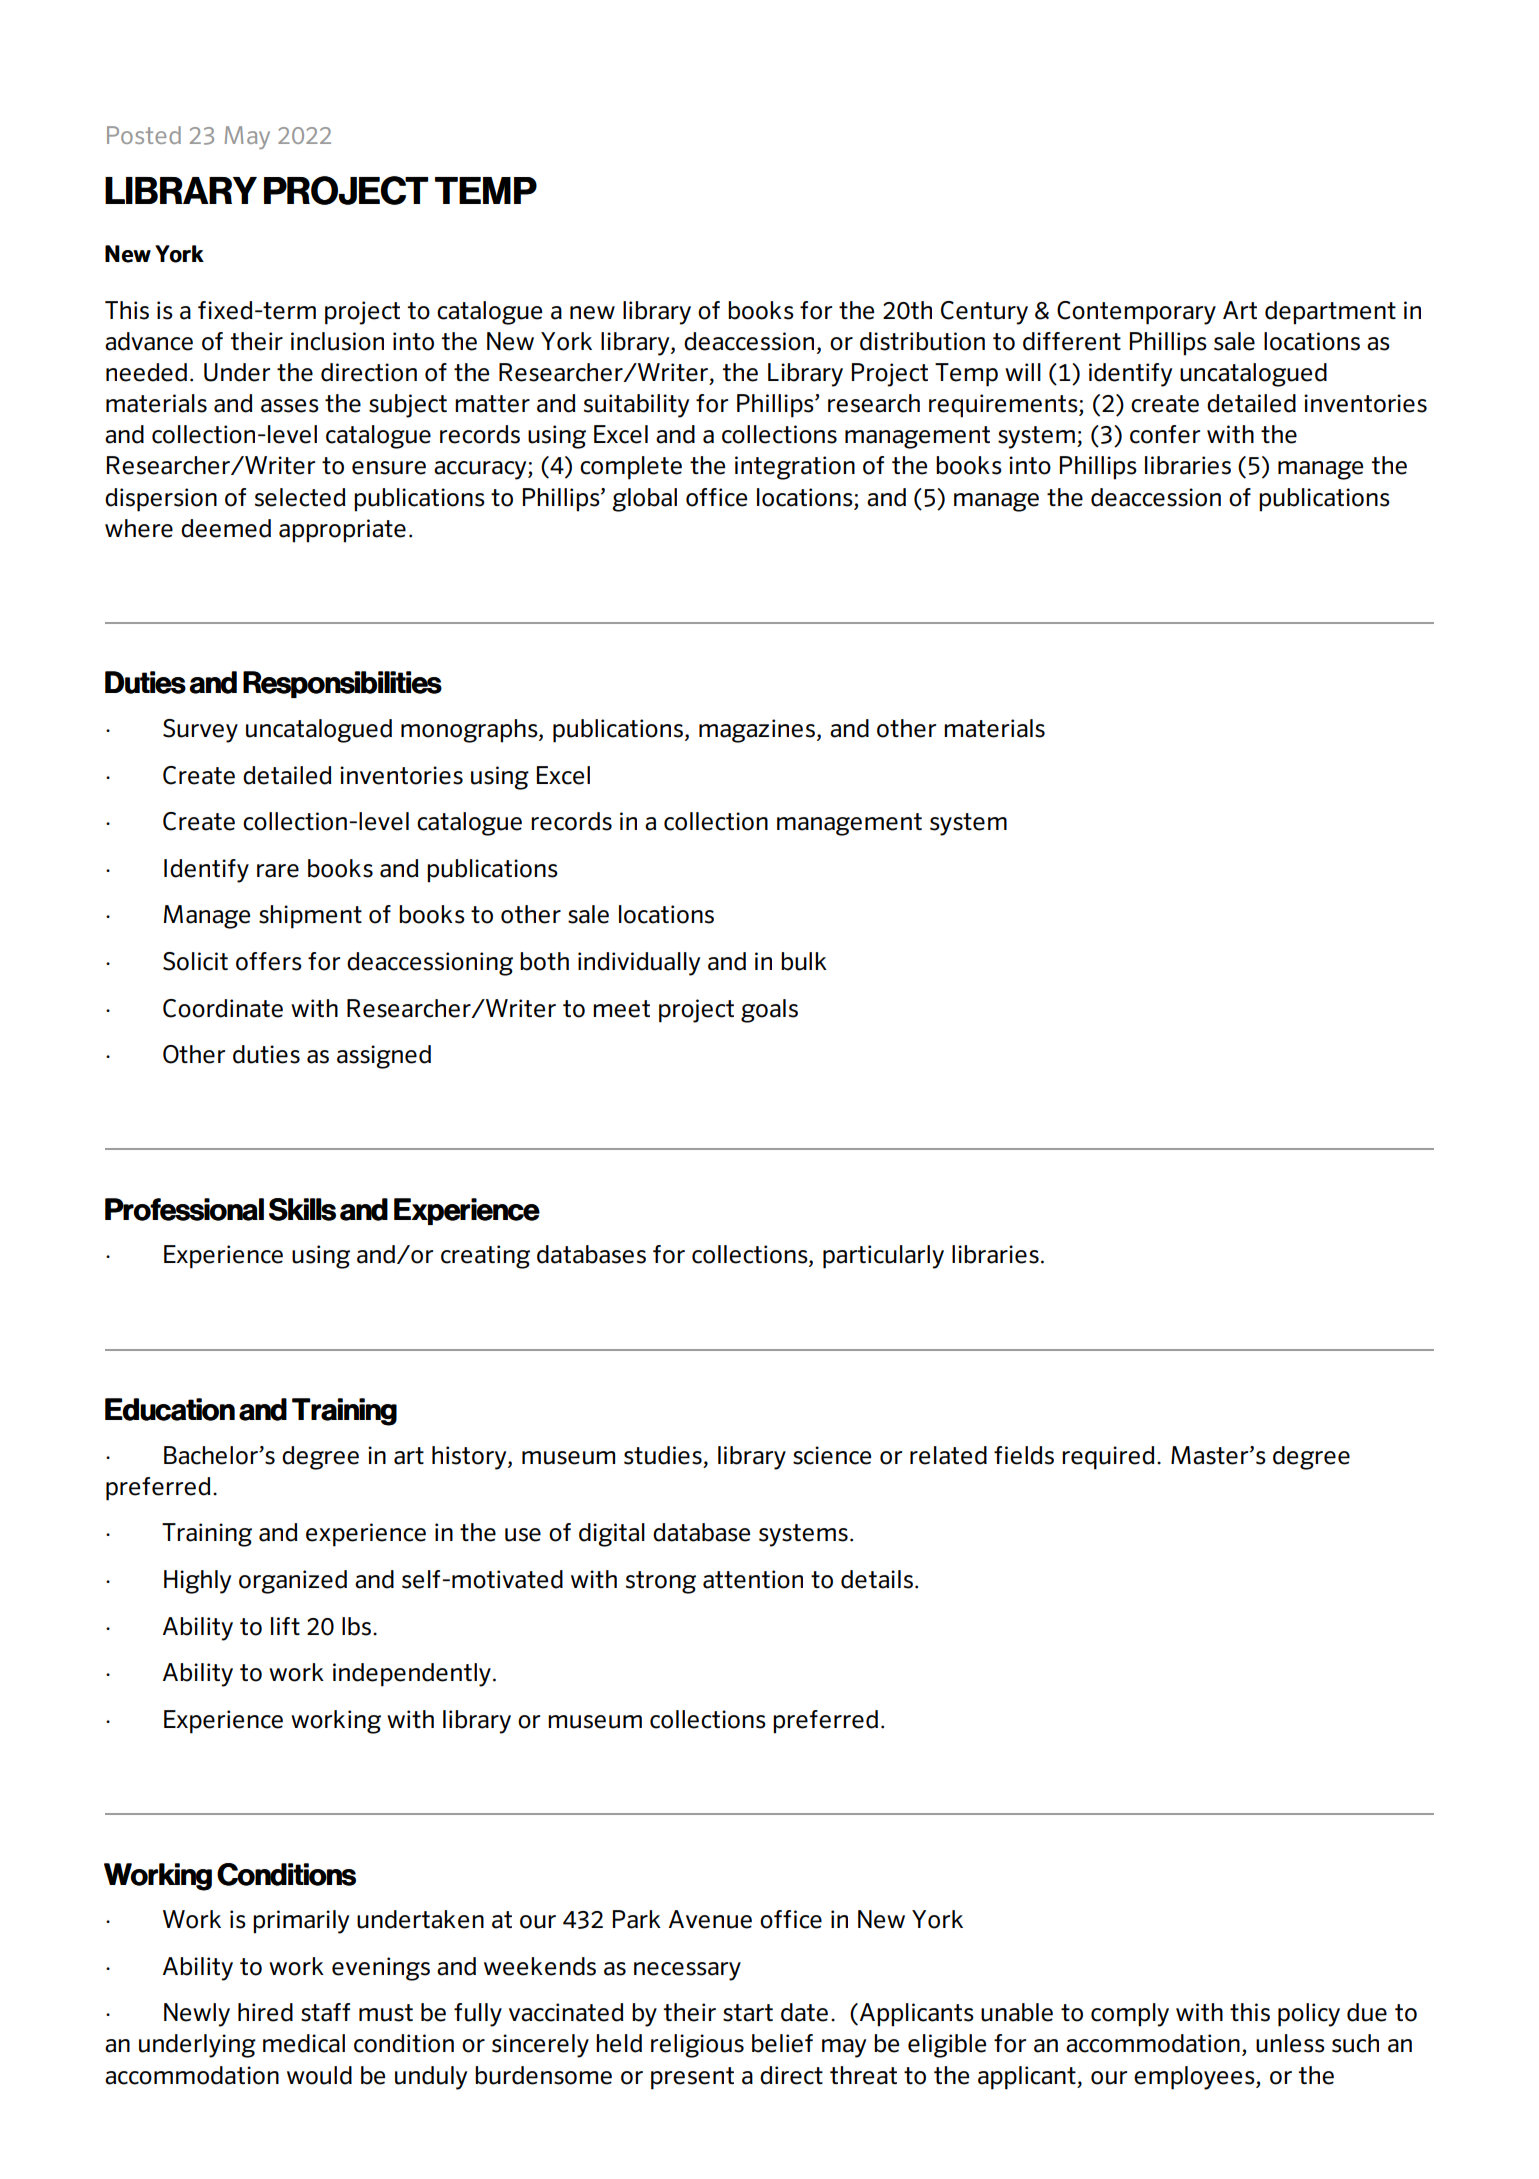 Image resolution: width=1539 pixels, height=2179 pixels. Describe the element at coordinates (1330, 313) in the page. I see `department` at that location.
